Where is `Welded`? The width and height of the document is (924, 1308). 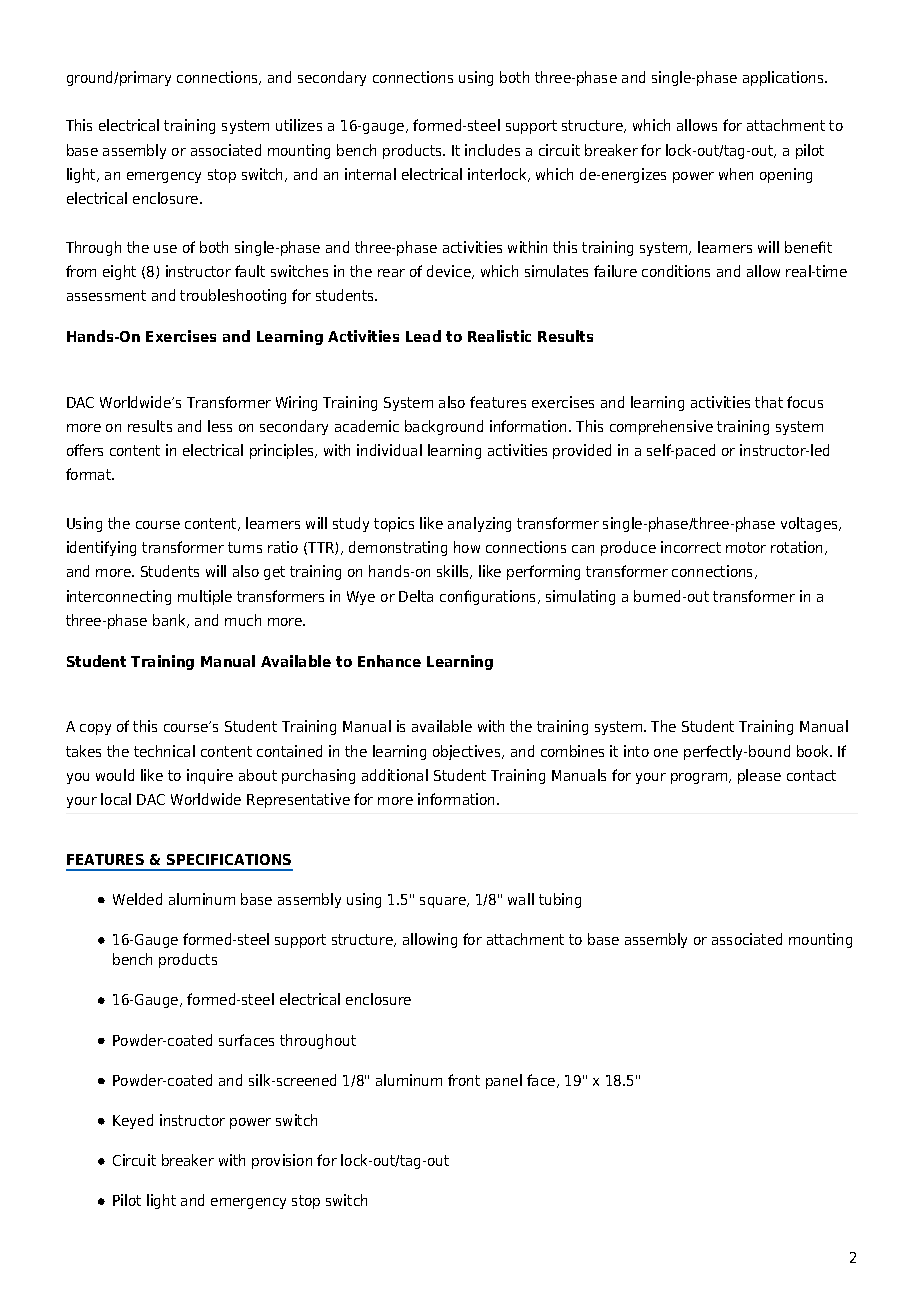 Welded is located at coordinates (137, 899).
